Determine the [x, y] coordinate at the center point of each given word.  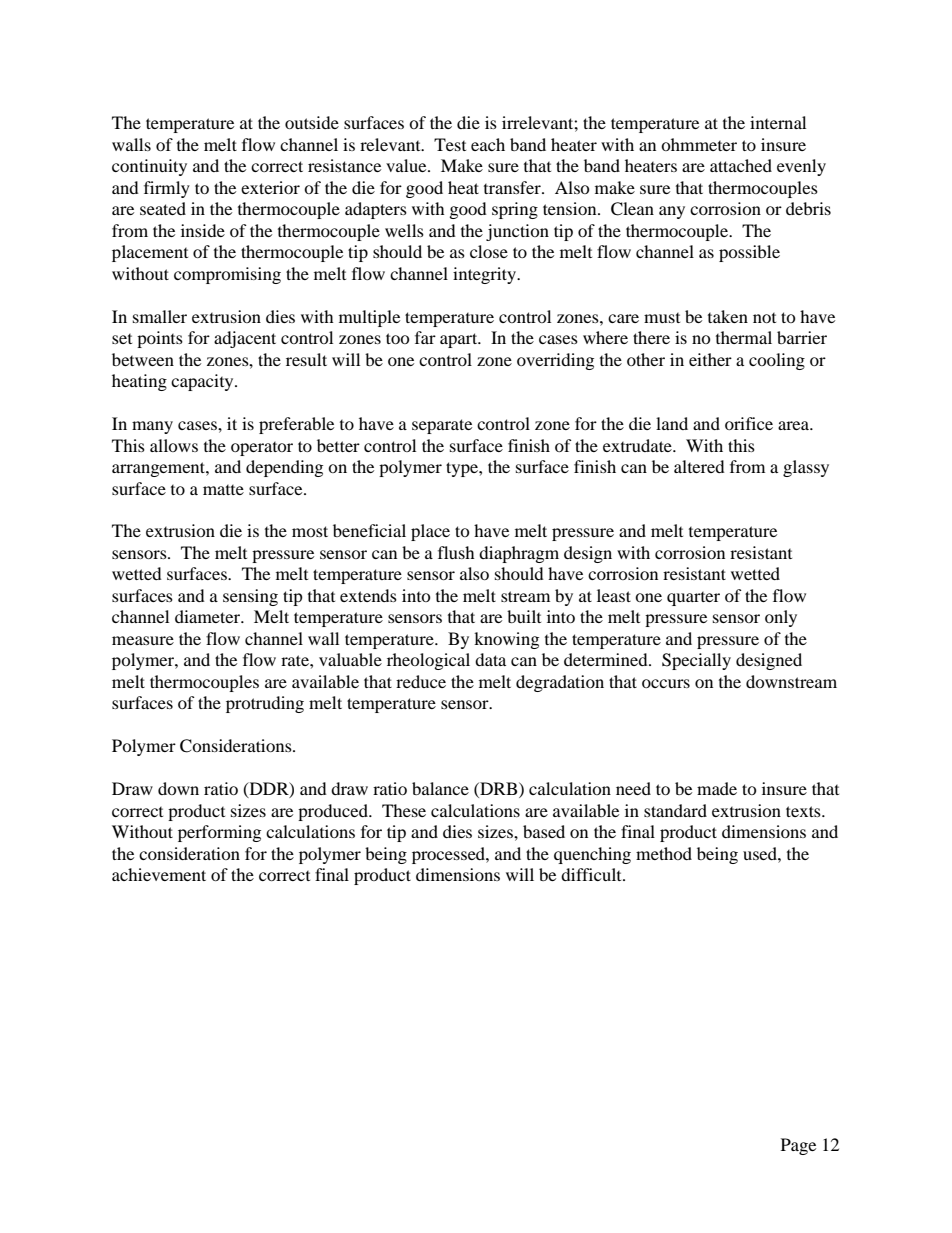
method [664, 853]
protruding [265, 704]
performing [219, 833]
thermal [744, 337]
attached [741, 165]
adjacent [245, 339]
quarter [693, 599]
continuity [149, 167]
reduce [421, 681]
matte [223, 490]
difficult [592, 874]
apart [460, 340]
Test [450, 144]
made [717, 788]
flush [456, 552]
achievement [159, 874]
